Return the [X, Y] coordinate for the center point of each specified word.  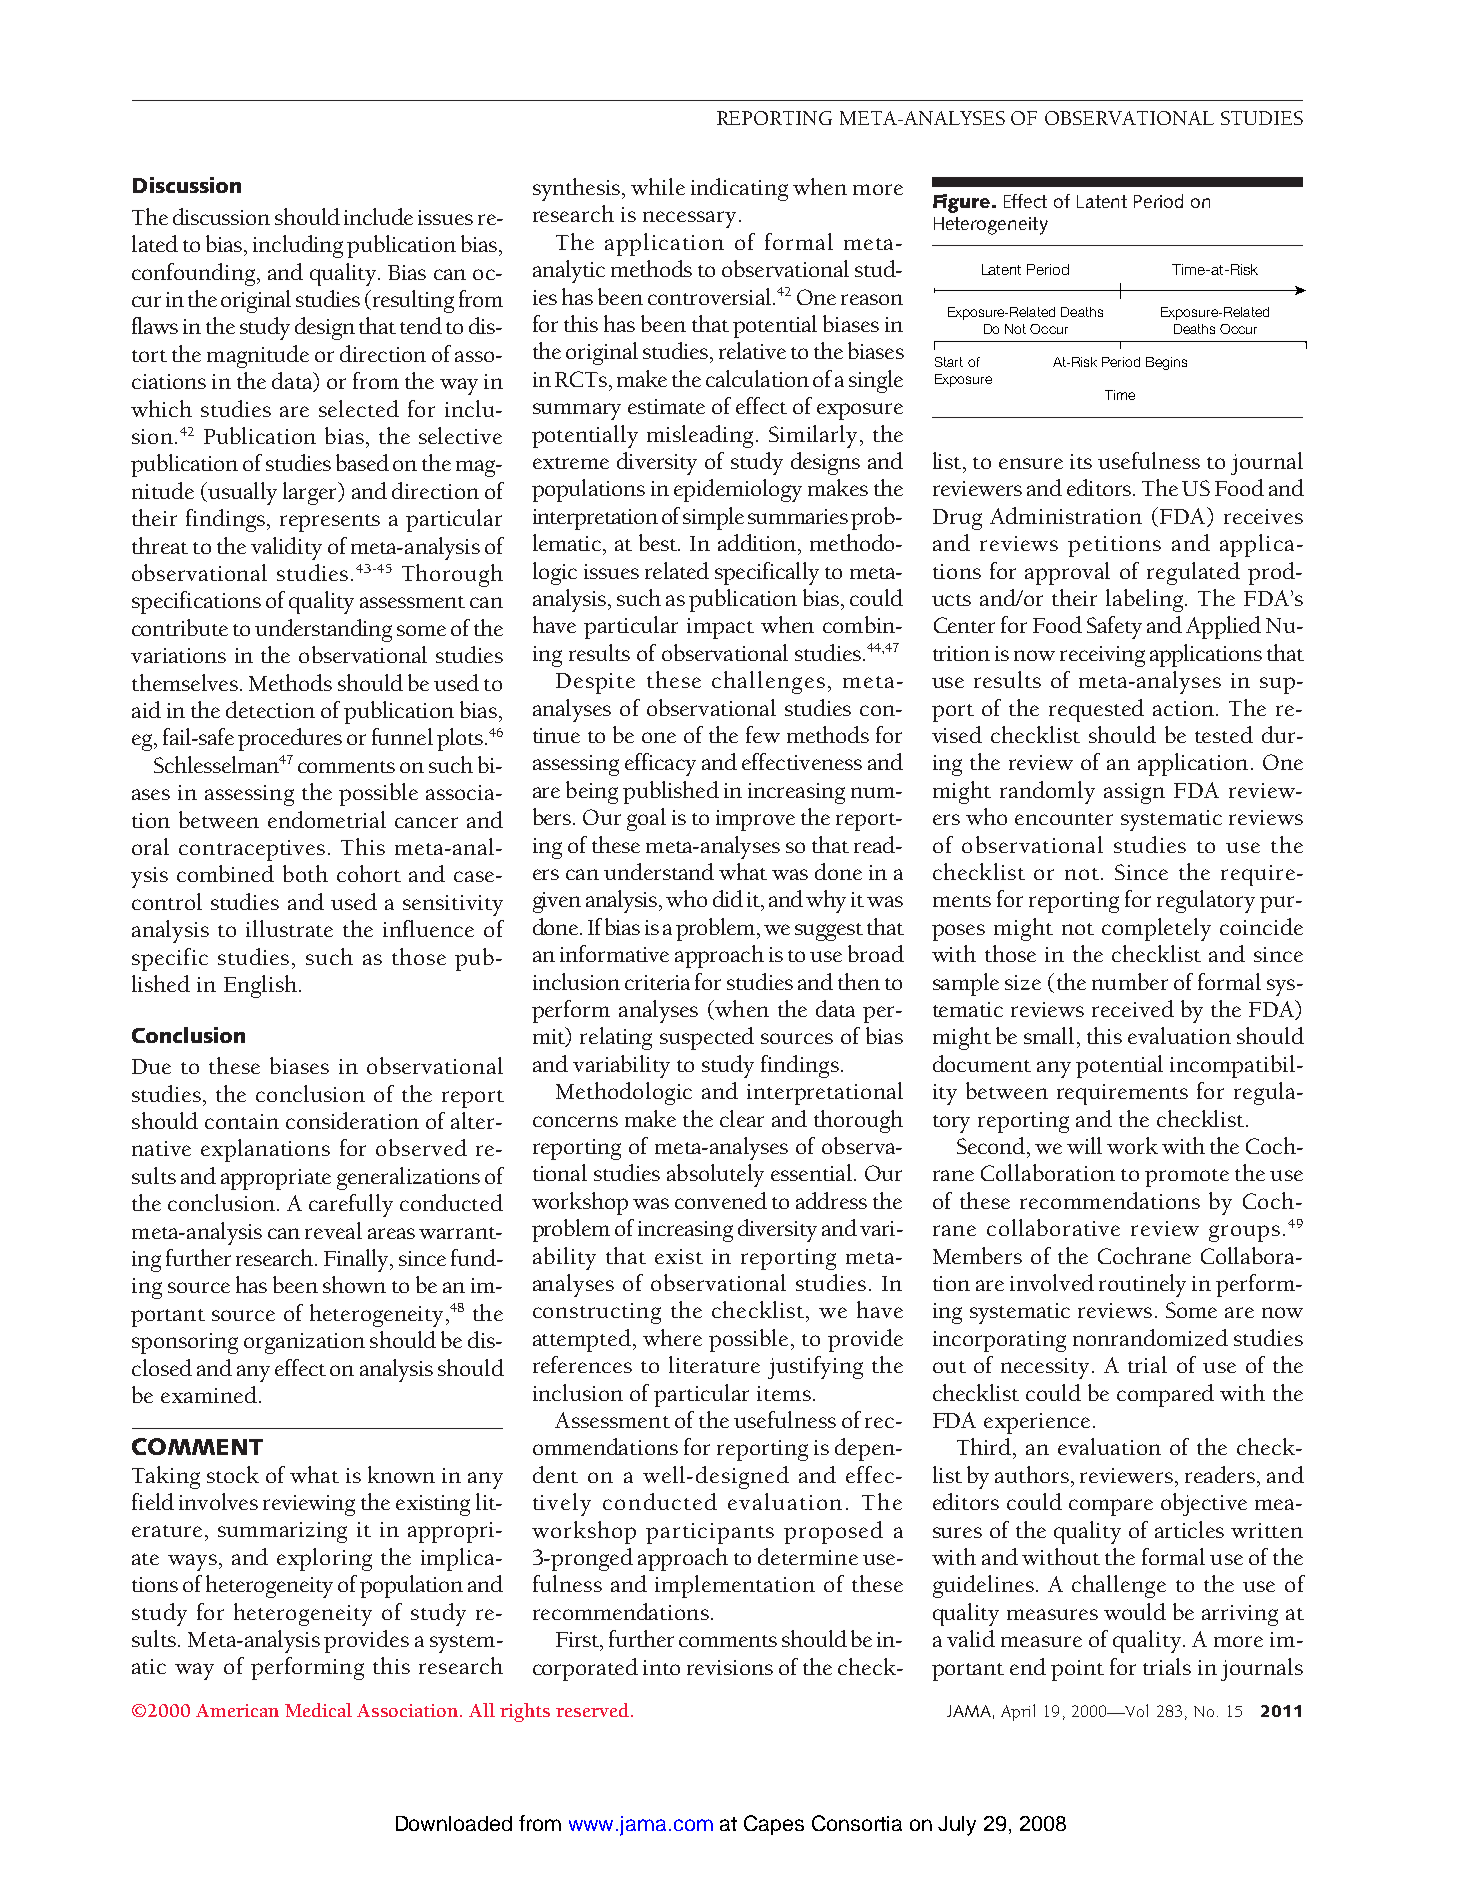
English [260, 986]
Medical [318, 1710]
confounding [193, 274]
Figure [963, 203]
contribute [180, 627]
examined [209, 1394]
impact [720, 628]
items [784, 1393]
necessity [1047, 1368]
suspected [707, 1038]
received [1133, 1008]
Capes [774, 1825]
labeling [1146, 600]
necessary [689, 219]
